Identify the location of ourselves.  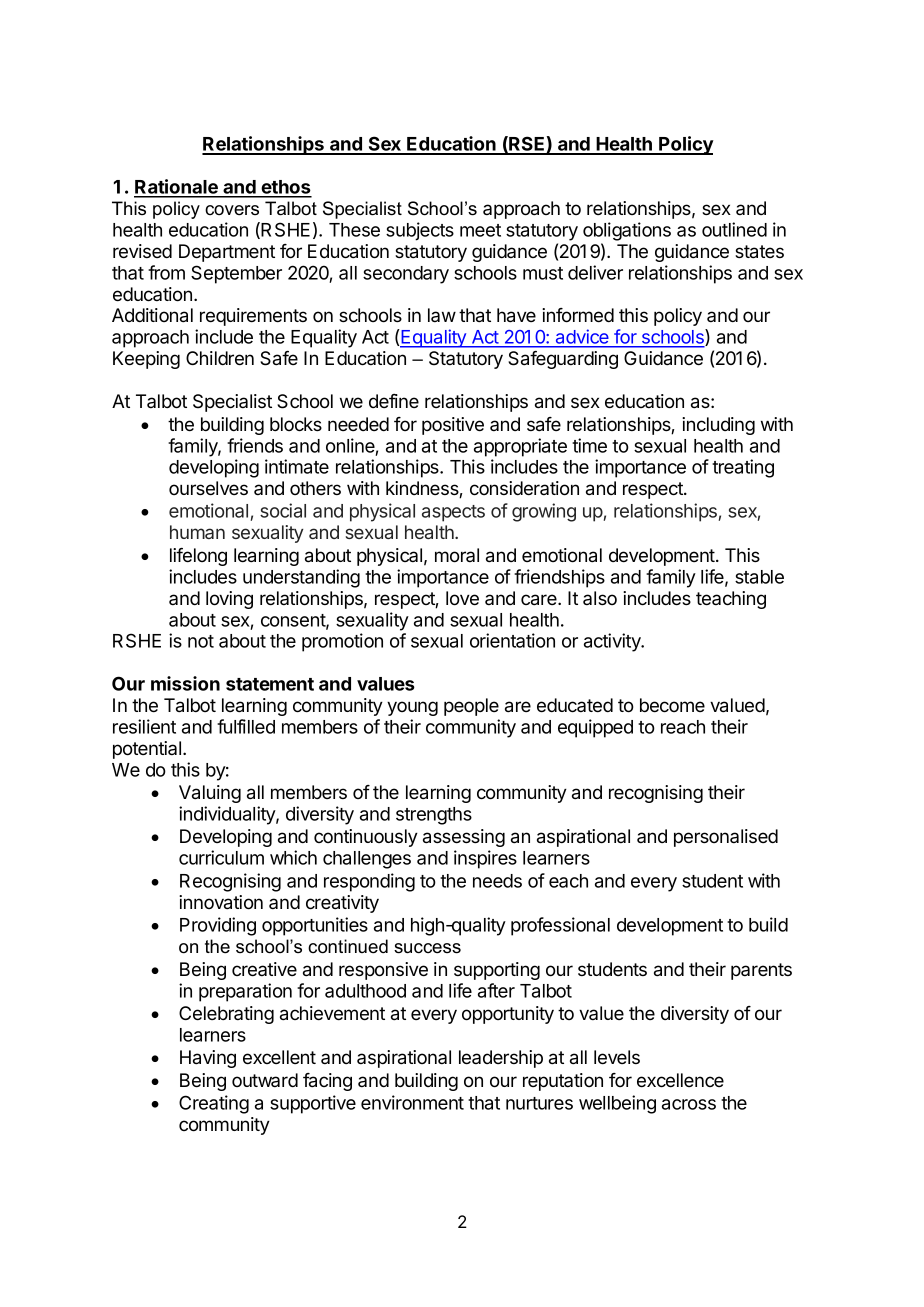
(208, 488).
